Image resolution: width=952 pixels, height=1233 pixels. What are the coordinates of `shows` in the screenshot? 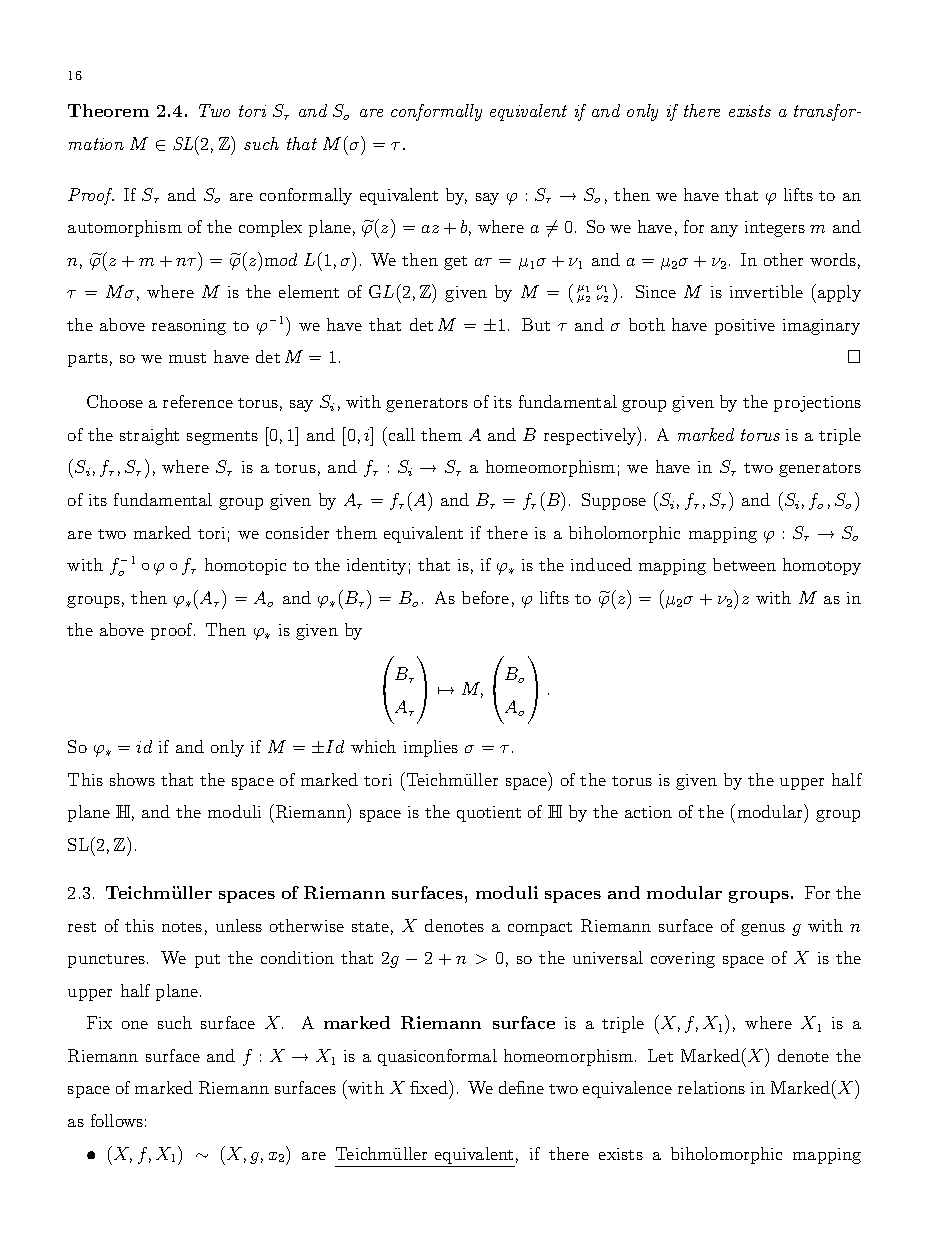 It's located at (132, 779).
